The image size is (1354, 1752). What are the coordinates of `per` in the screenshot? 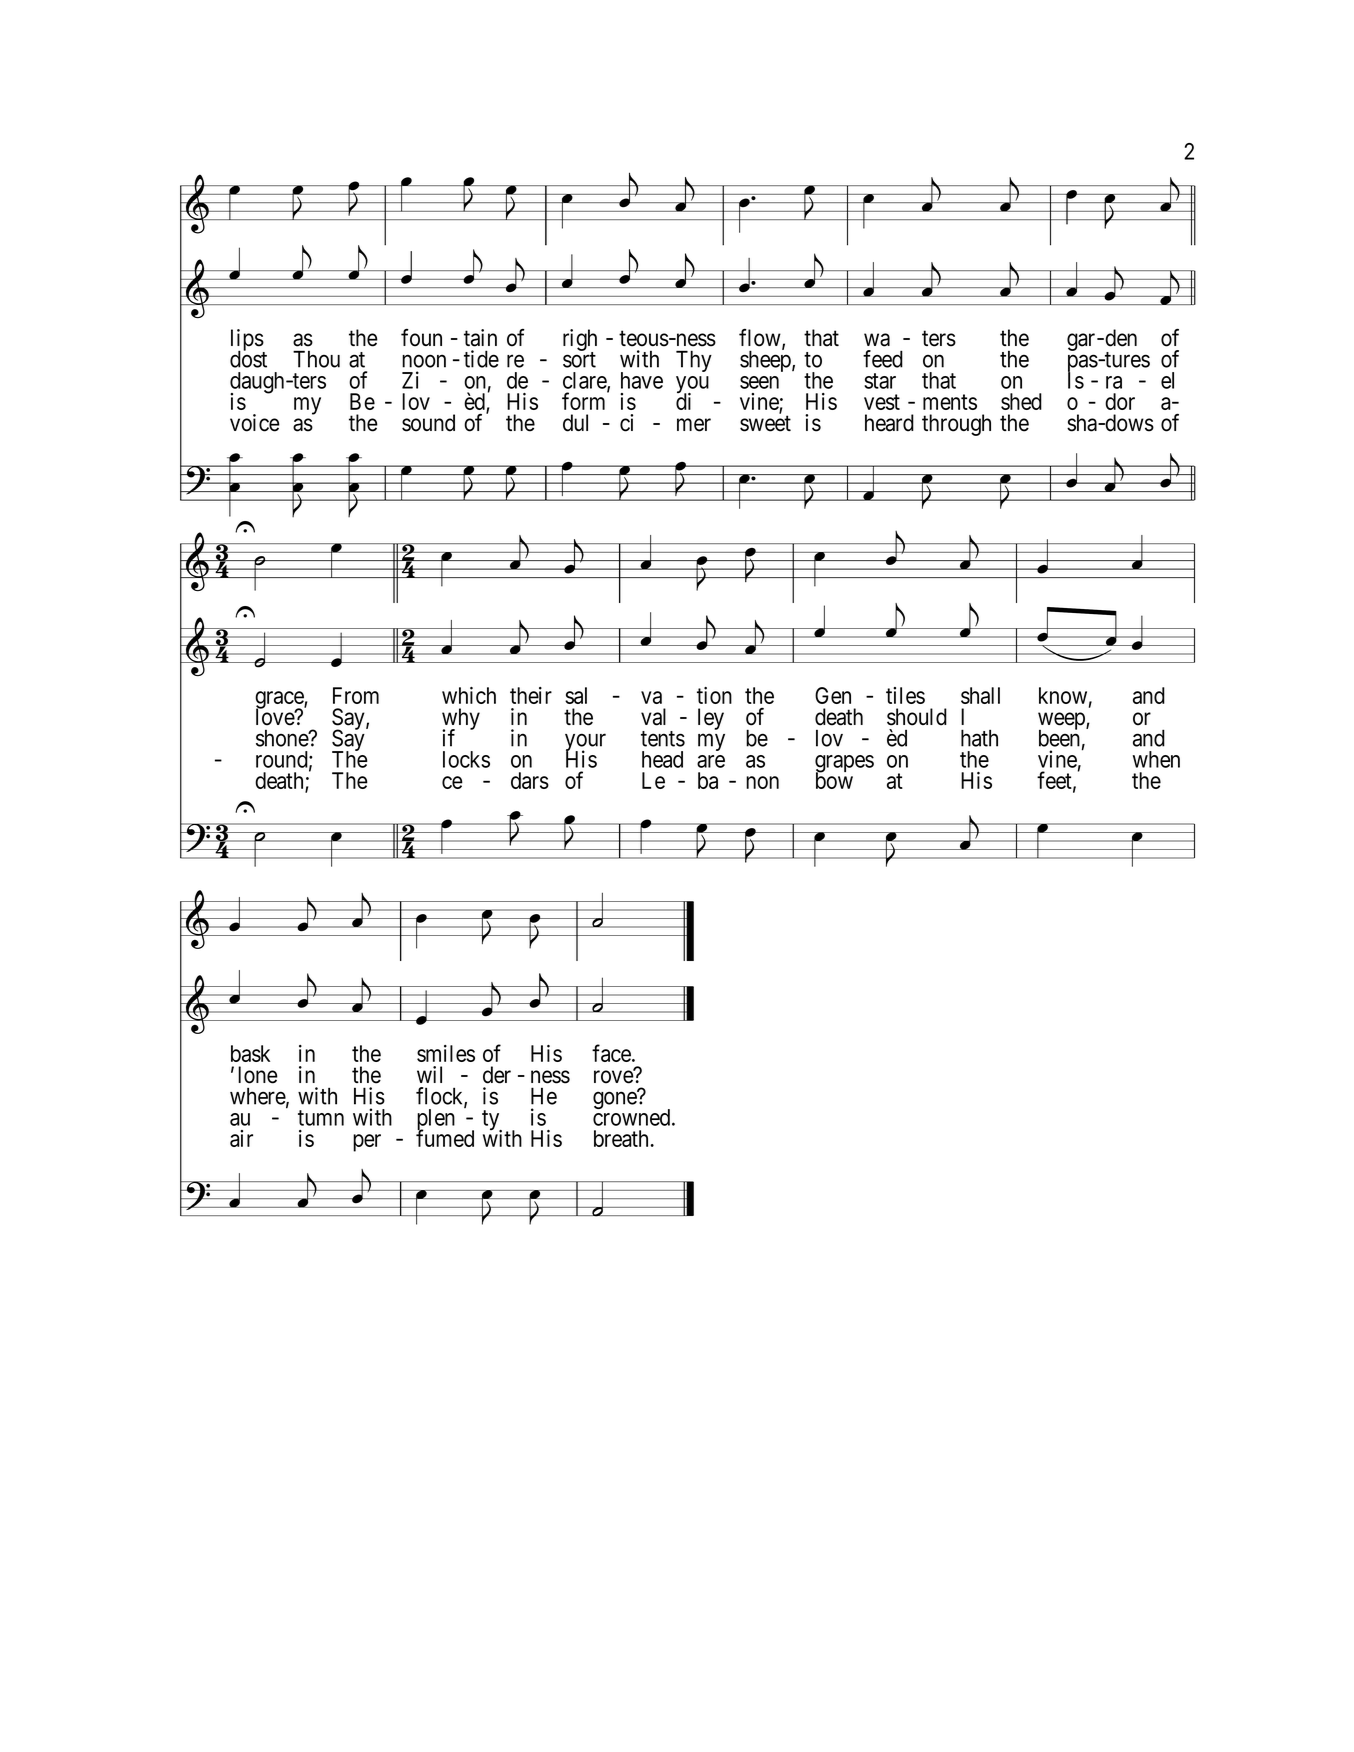 It's located at (367, 1143).
